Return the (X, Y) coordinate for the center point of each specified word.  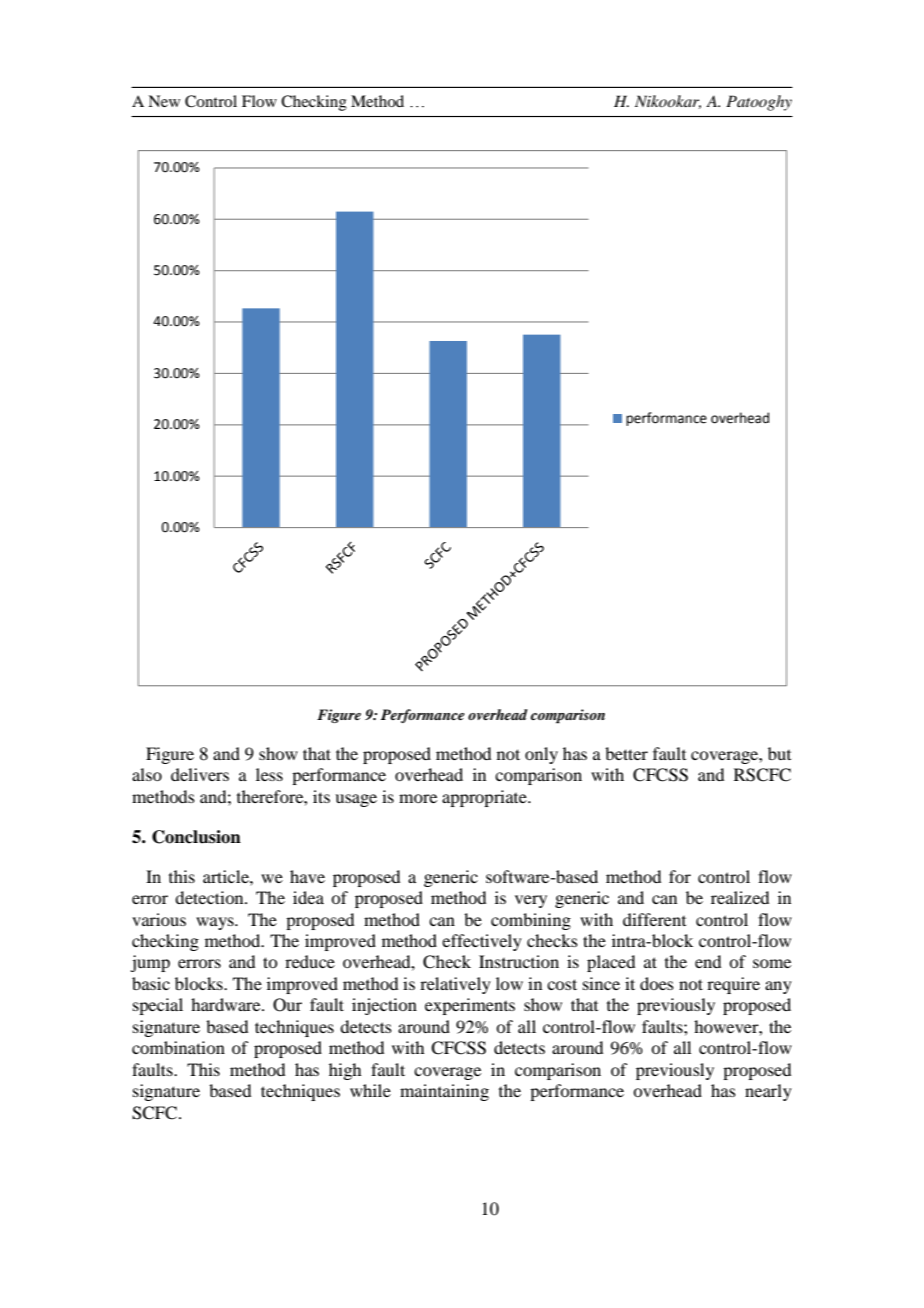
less (269, 774)
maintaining (444, 1092)
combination (178, 1047)
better (626, 753)
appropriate (485, 798)
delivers (200, 774)
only (541, 755)
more (418, 798)
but (779, 753)
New (164, 101)
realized (740, 897)
